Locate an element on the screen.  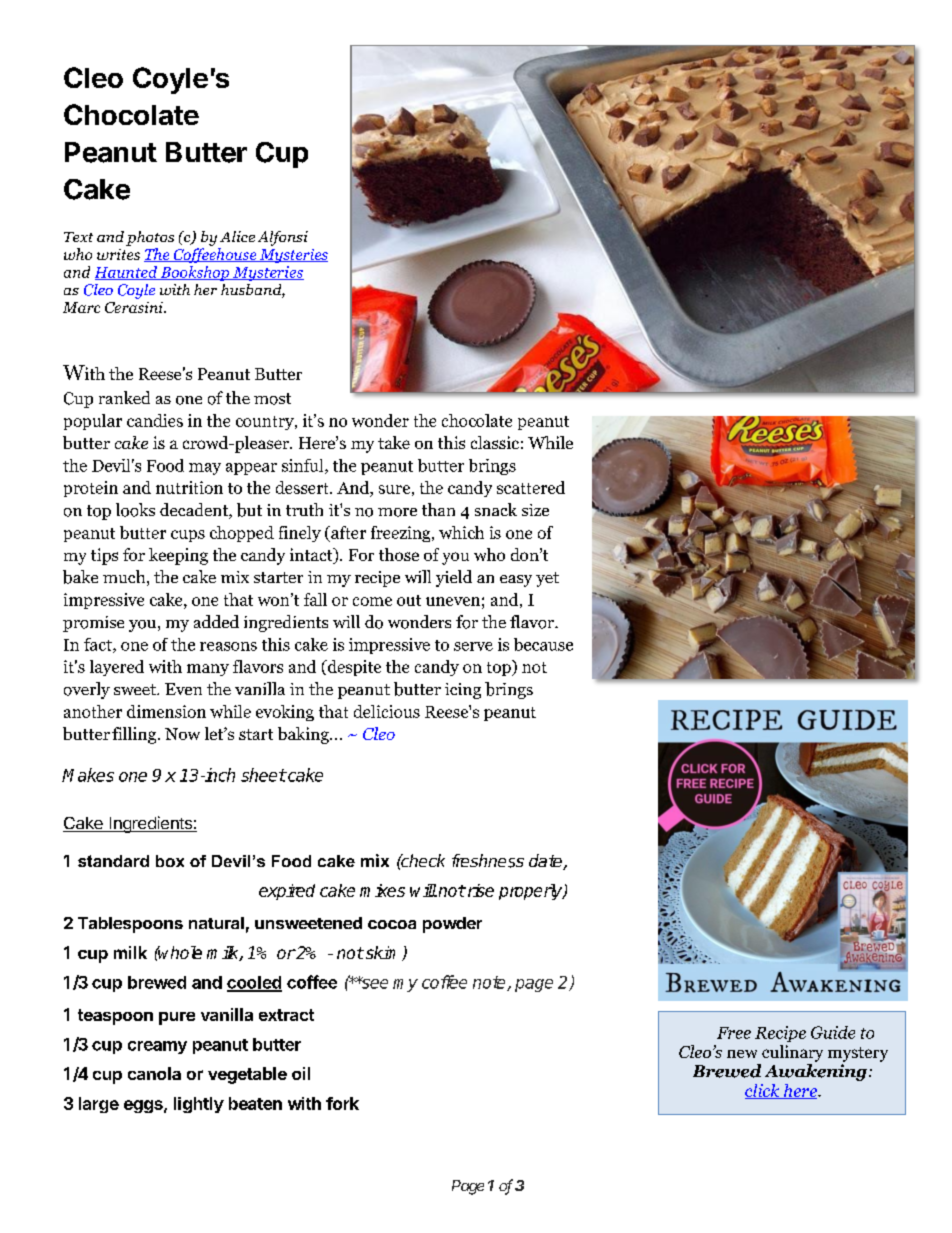
which is located at coordinates (461, 532).
